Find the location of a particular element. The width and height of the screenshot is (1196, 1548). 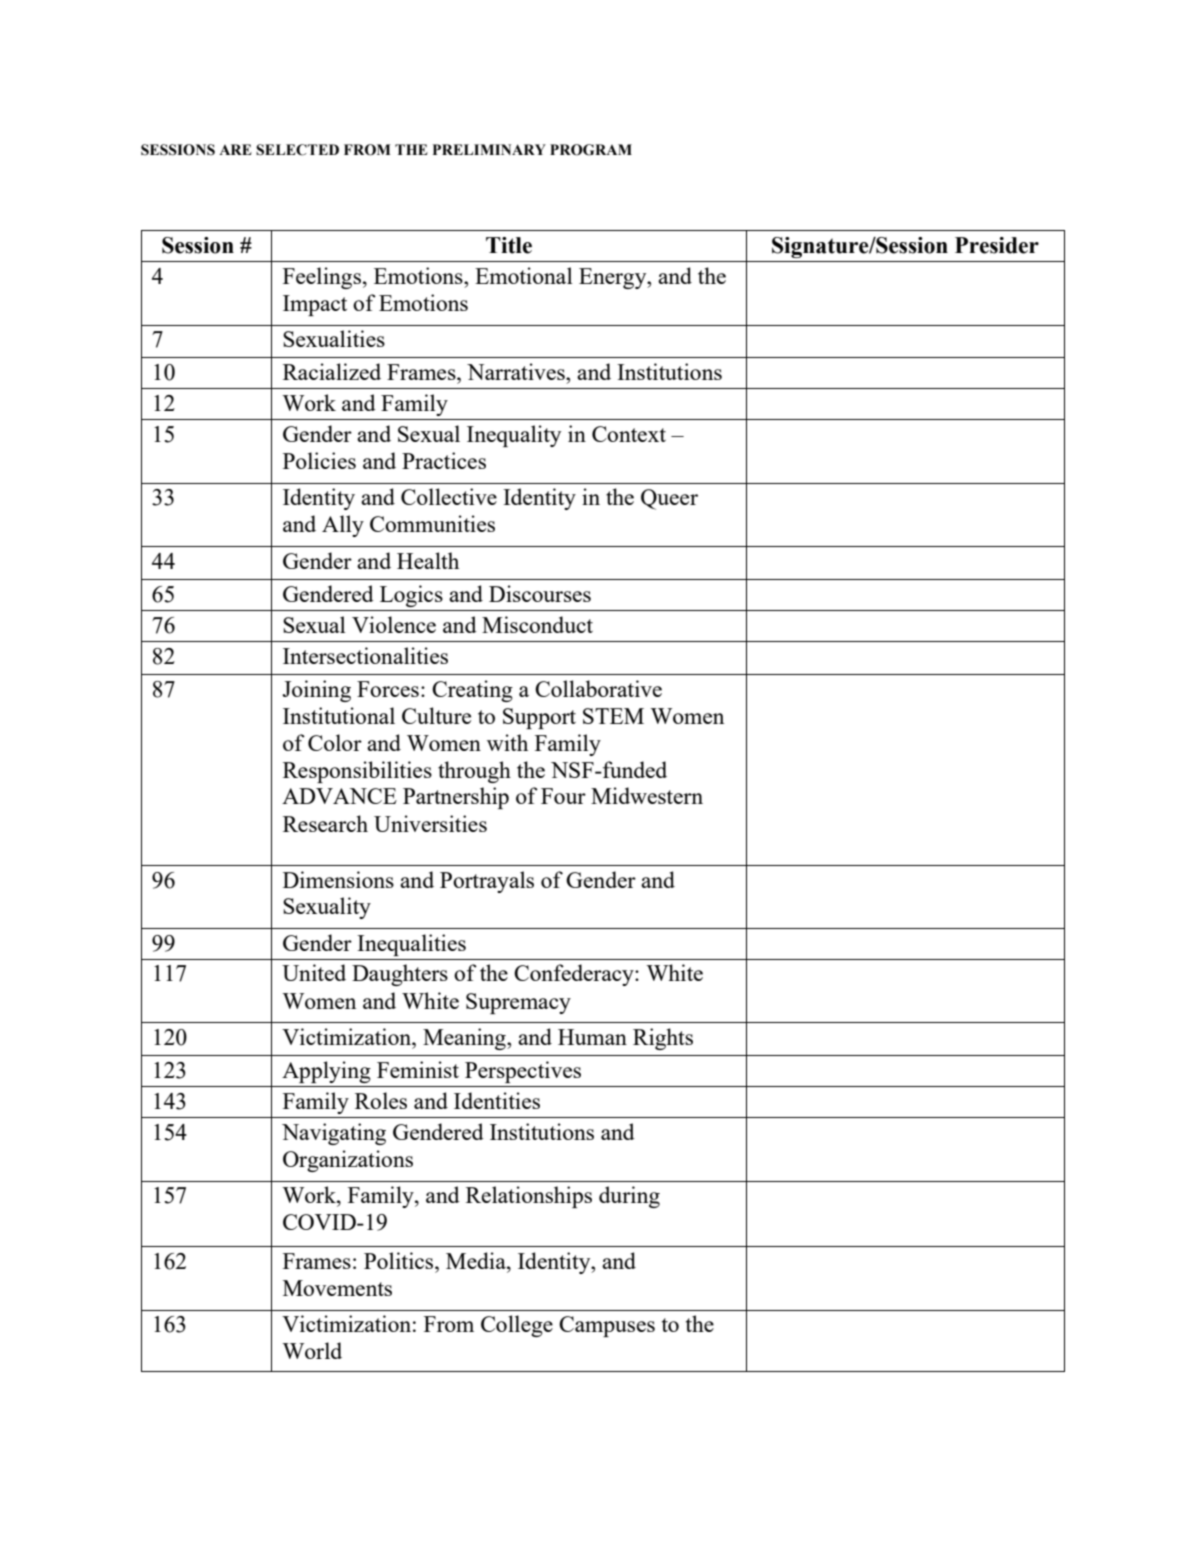

Campuses is located at coordinates (607, 1326).
